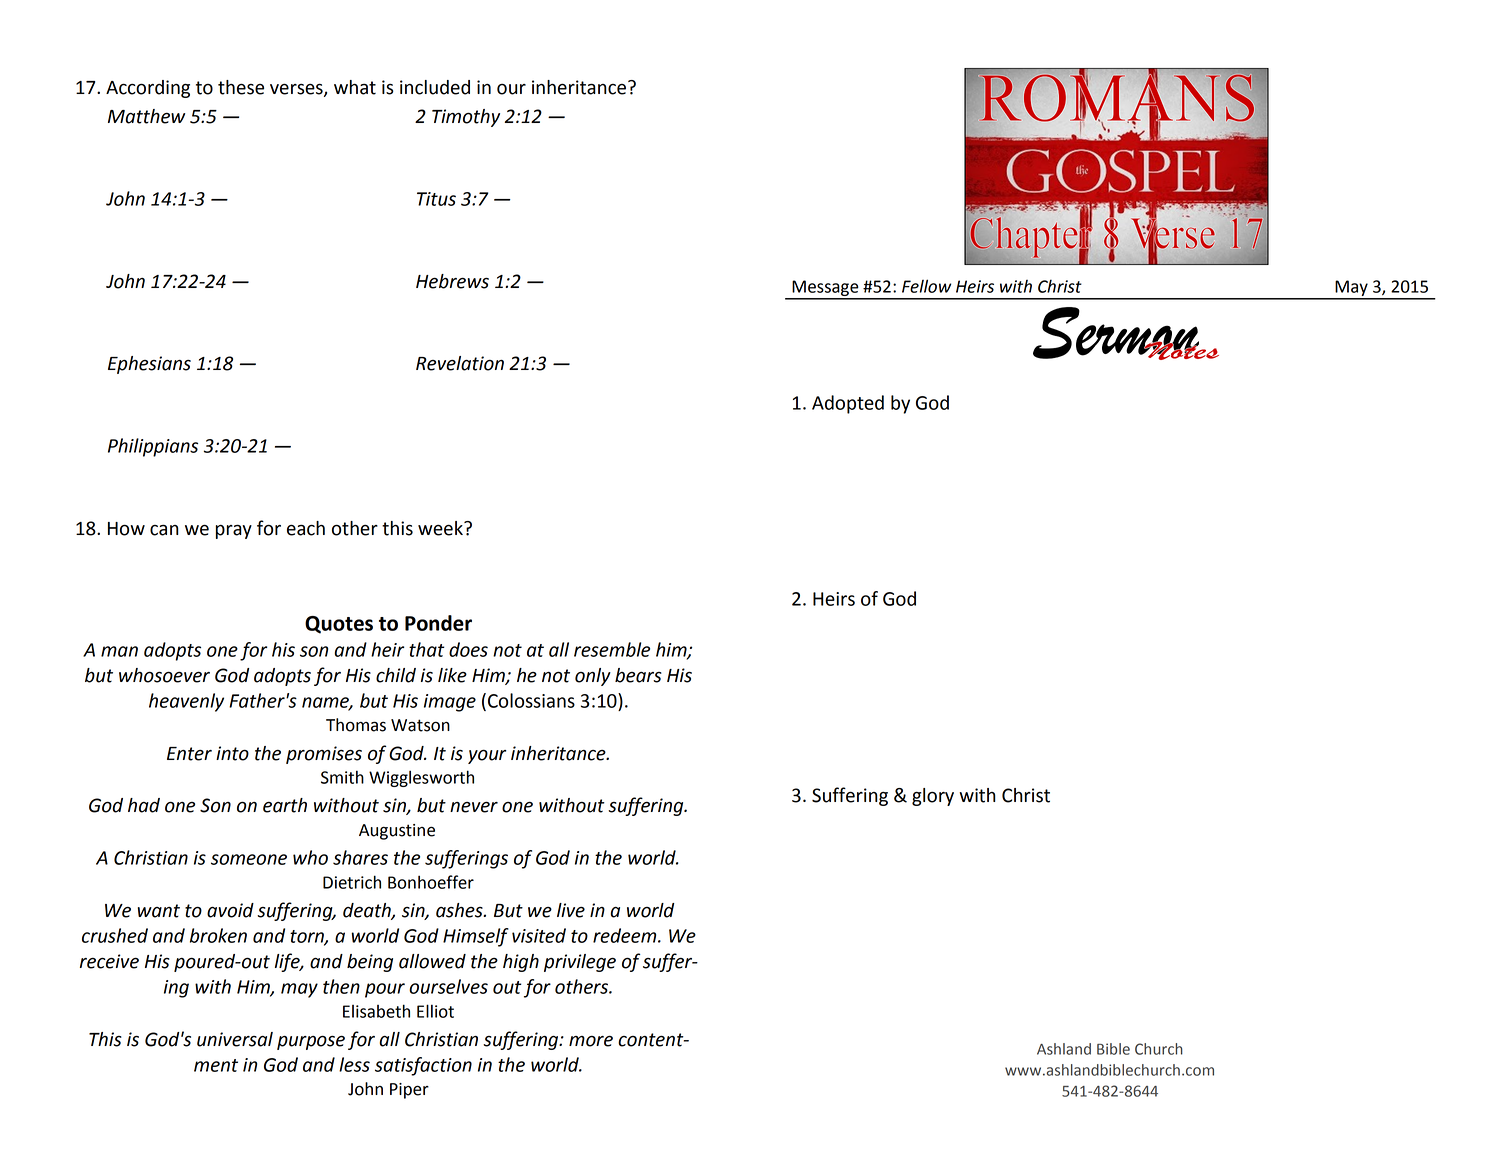 This screenshot has width=1503, height=1161. What do you see at coordinates (933, 797) in the screenshot?
I see `glory` at bounding box center [933, 797].
